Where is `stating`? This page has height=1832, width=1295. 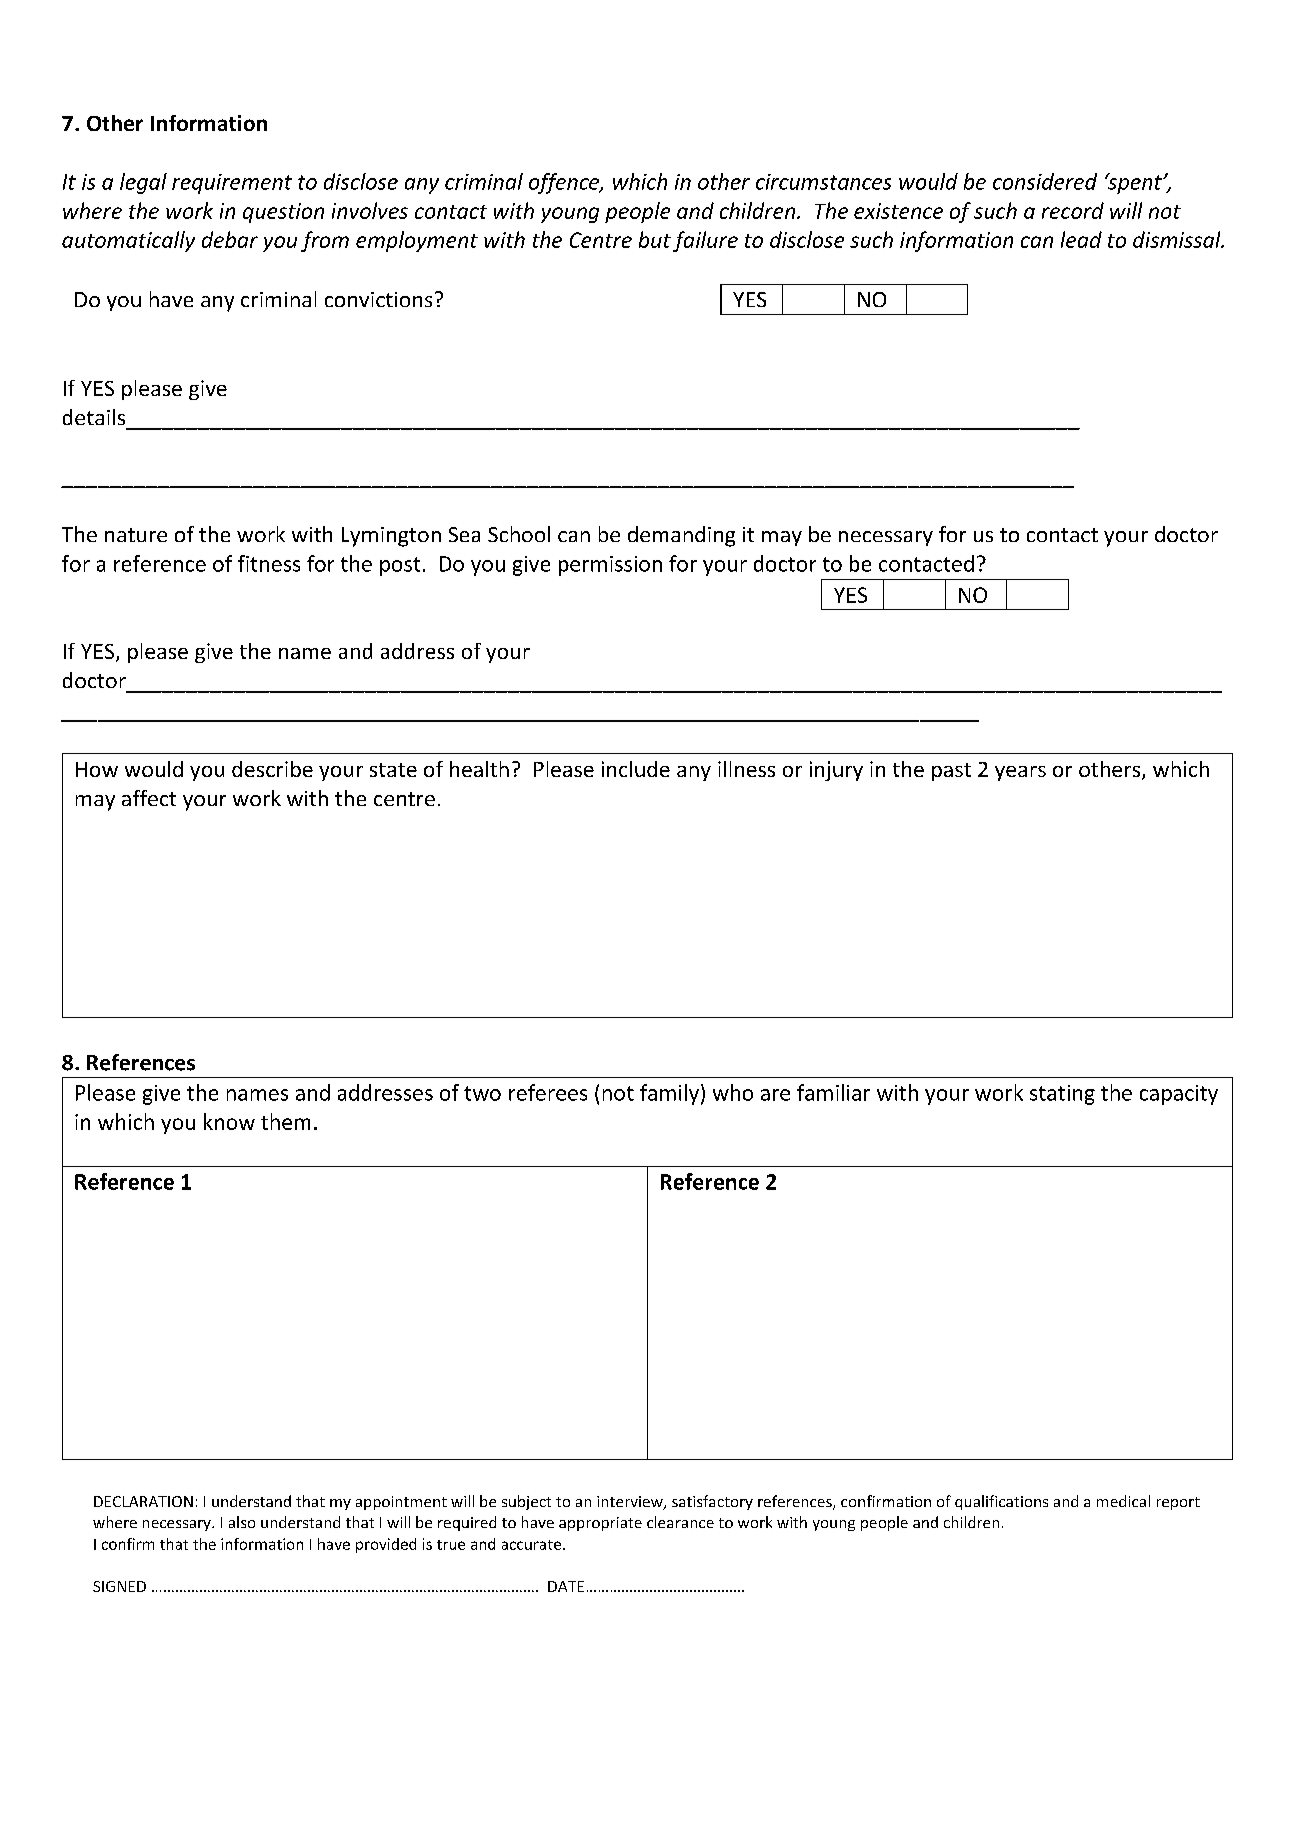
stating is located at coordinates (1062, 1095).
